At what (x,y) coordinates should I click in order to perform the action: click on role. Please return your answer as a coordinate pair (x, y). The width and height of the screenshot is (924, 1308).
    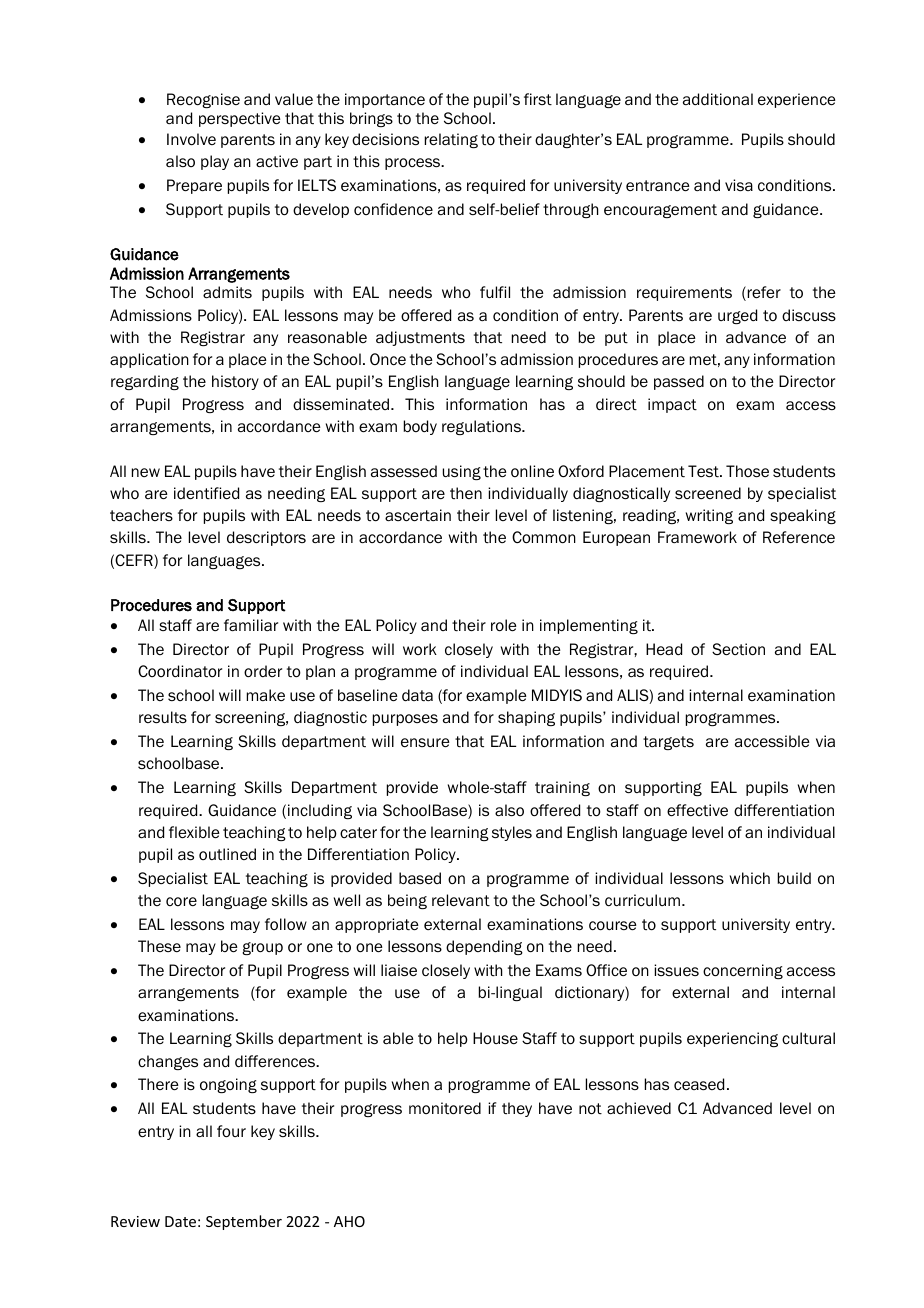
    Looking at the image, I should click on (504, 625).
